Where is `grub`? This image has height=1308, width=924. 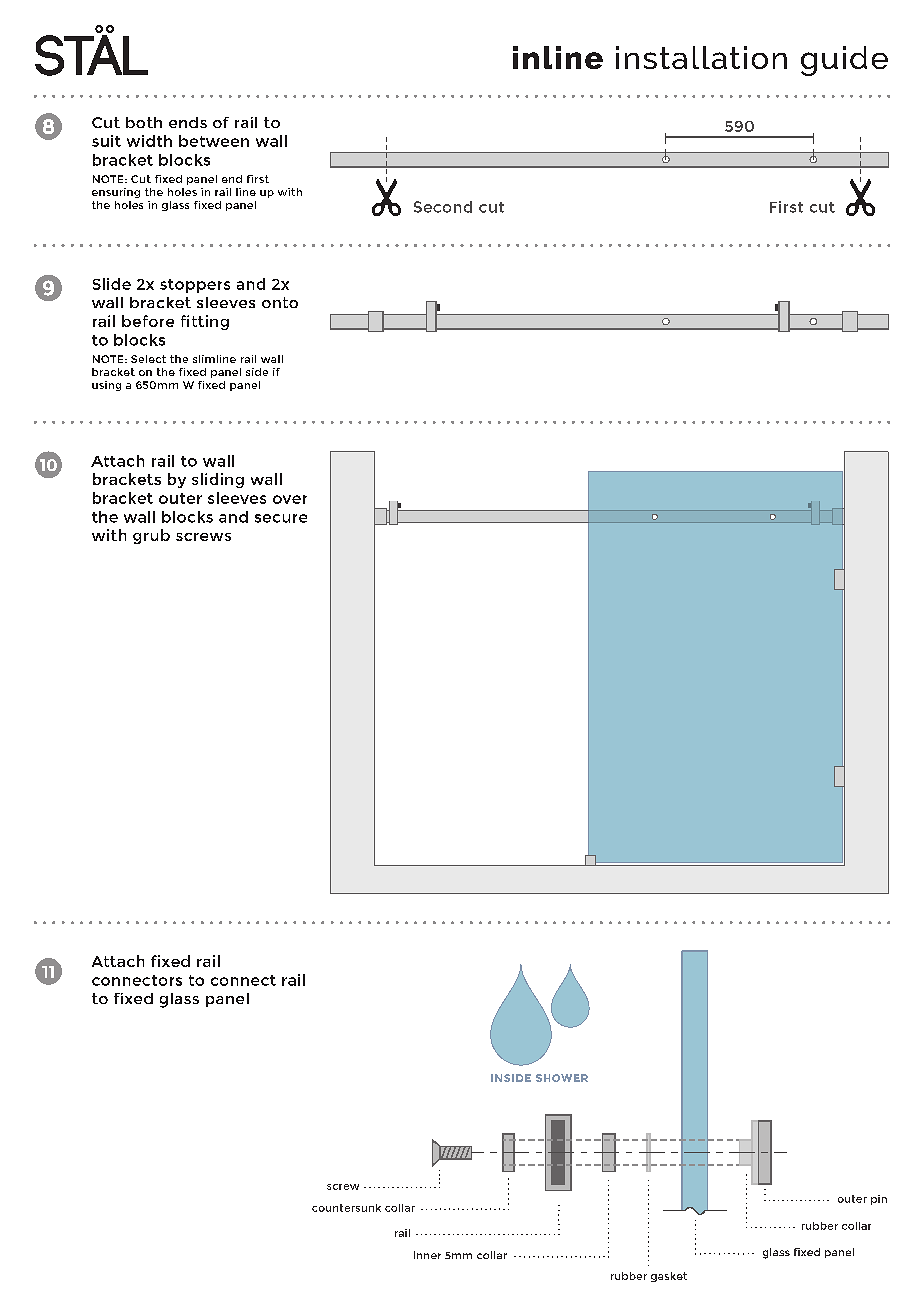
grub is located at coordinates (151, 536).
